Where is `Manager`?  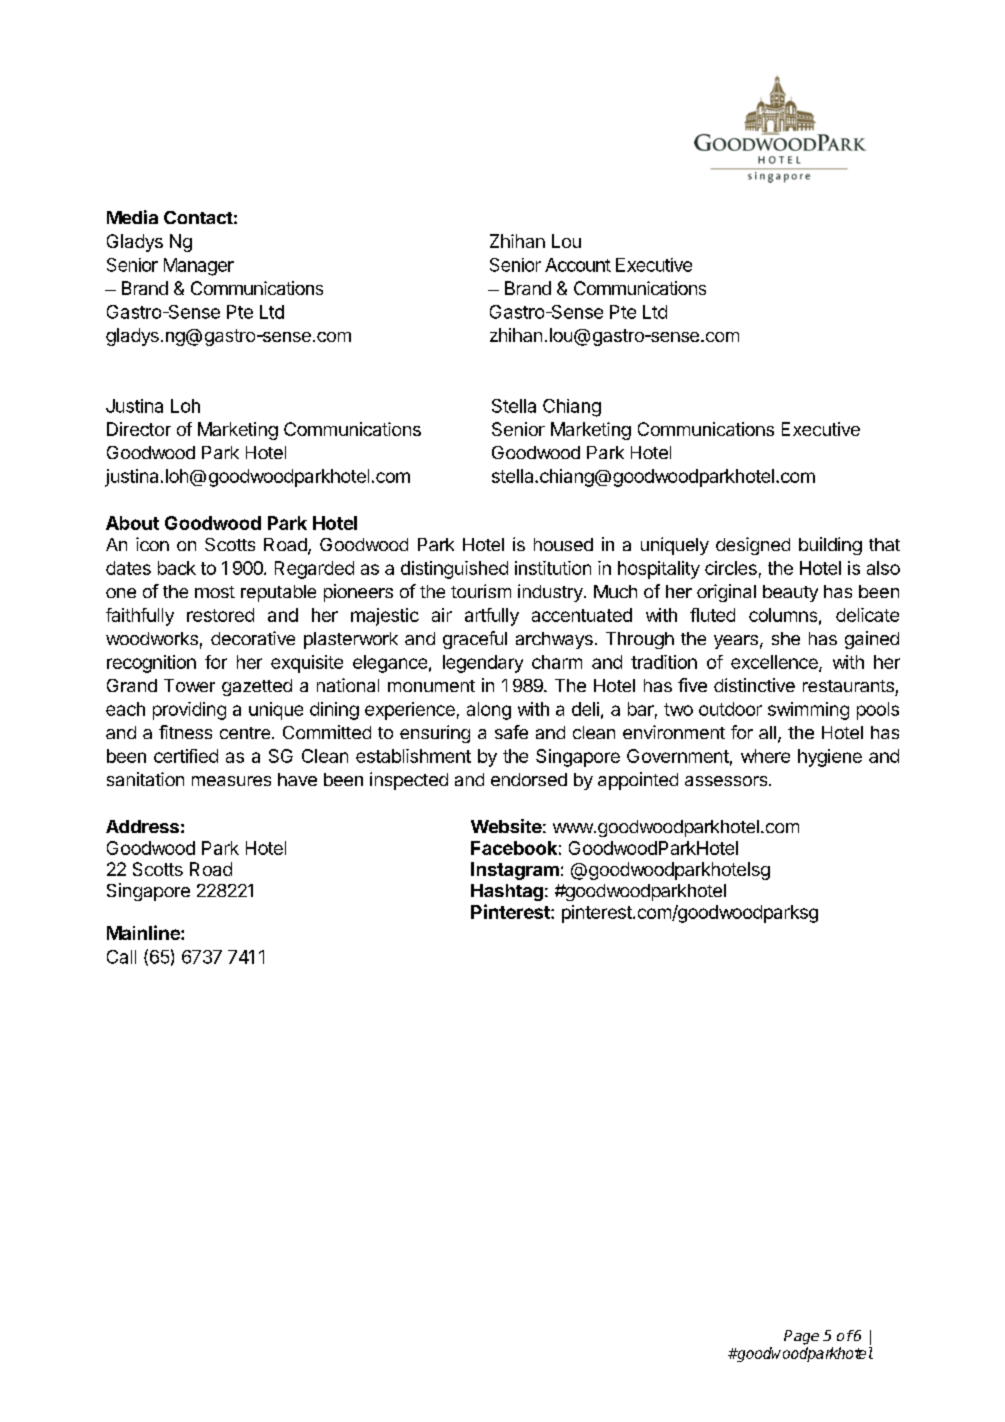 Manager is located at coordinates (199, 267).
